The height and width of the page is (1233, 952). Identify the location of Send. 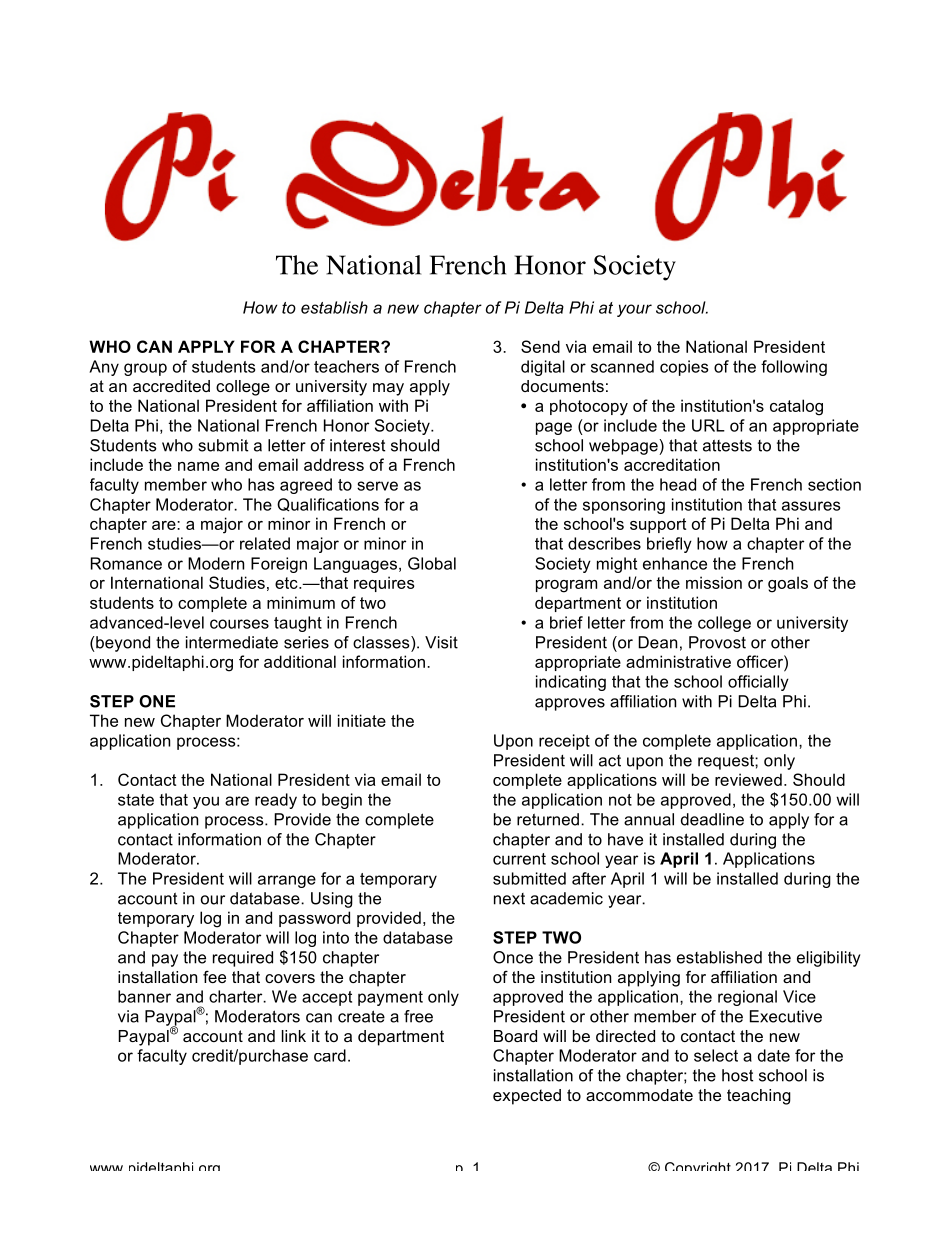
(540, 346).
